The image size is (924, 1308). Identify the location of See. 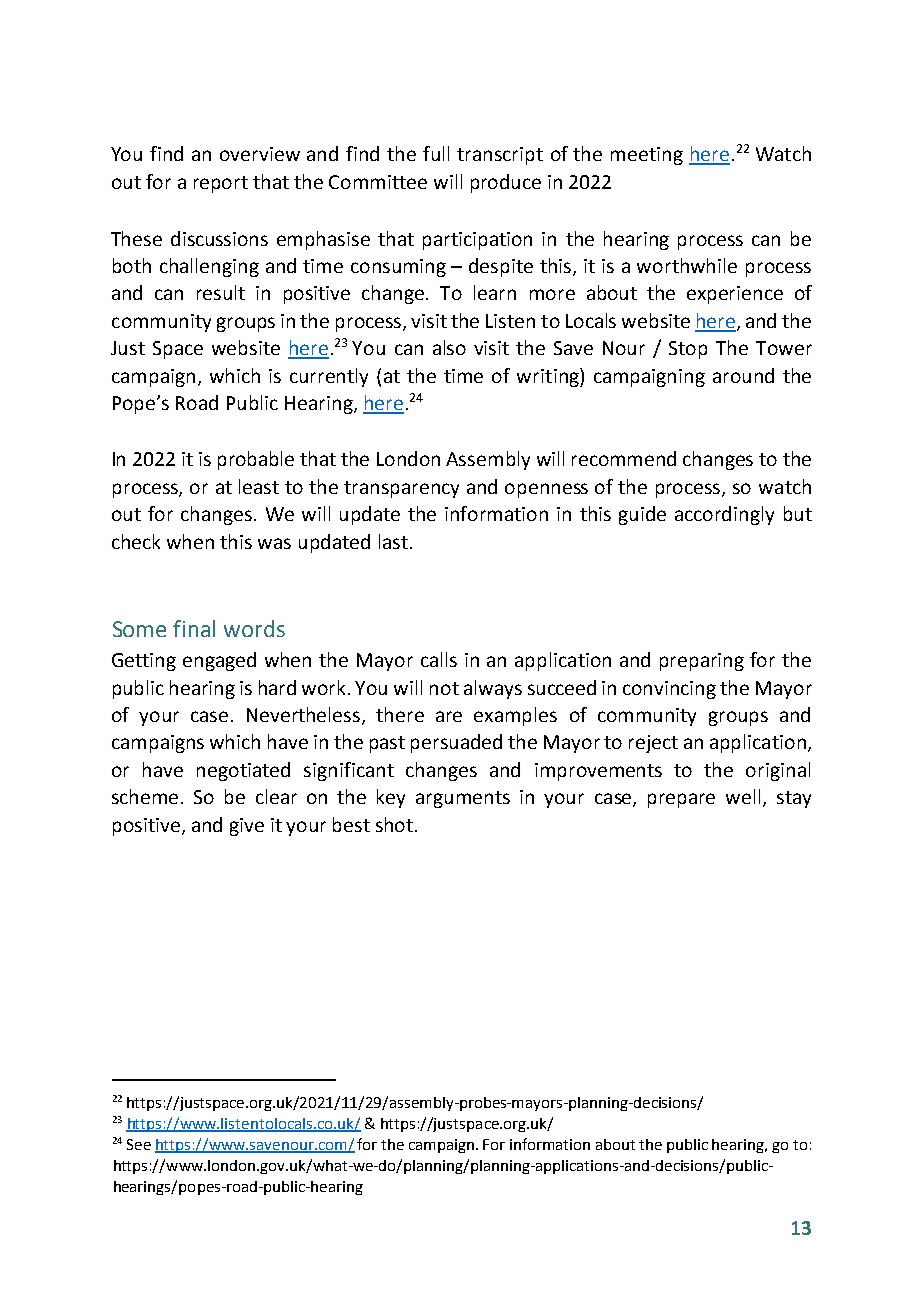
(139, 1144).
